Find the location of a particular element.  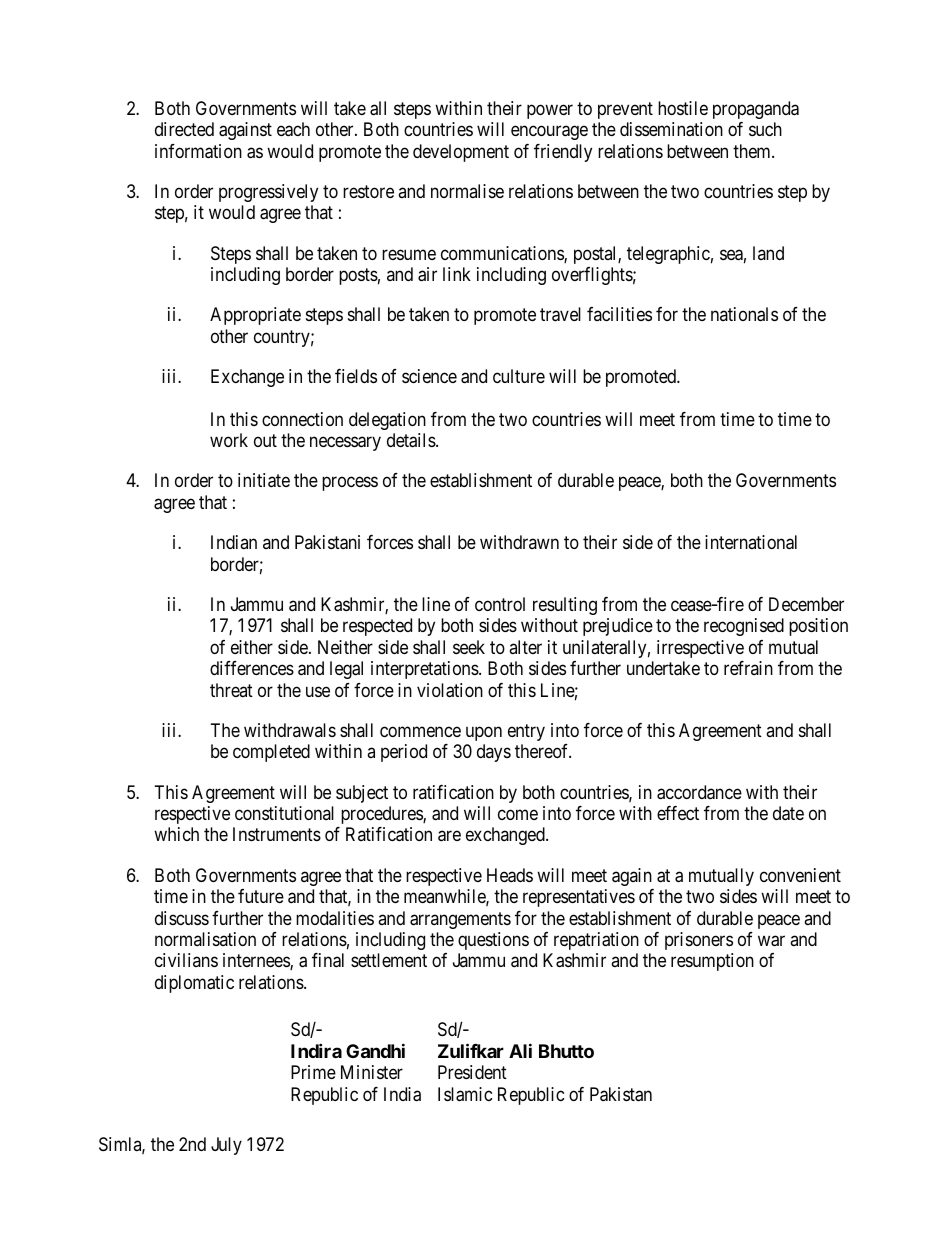

control is located at coordinates (500, 604).
